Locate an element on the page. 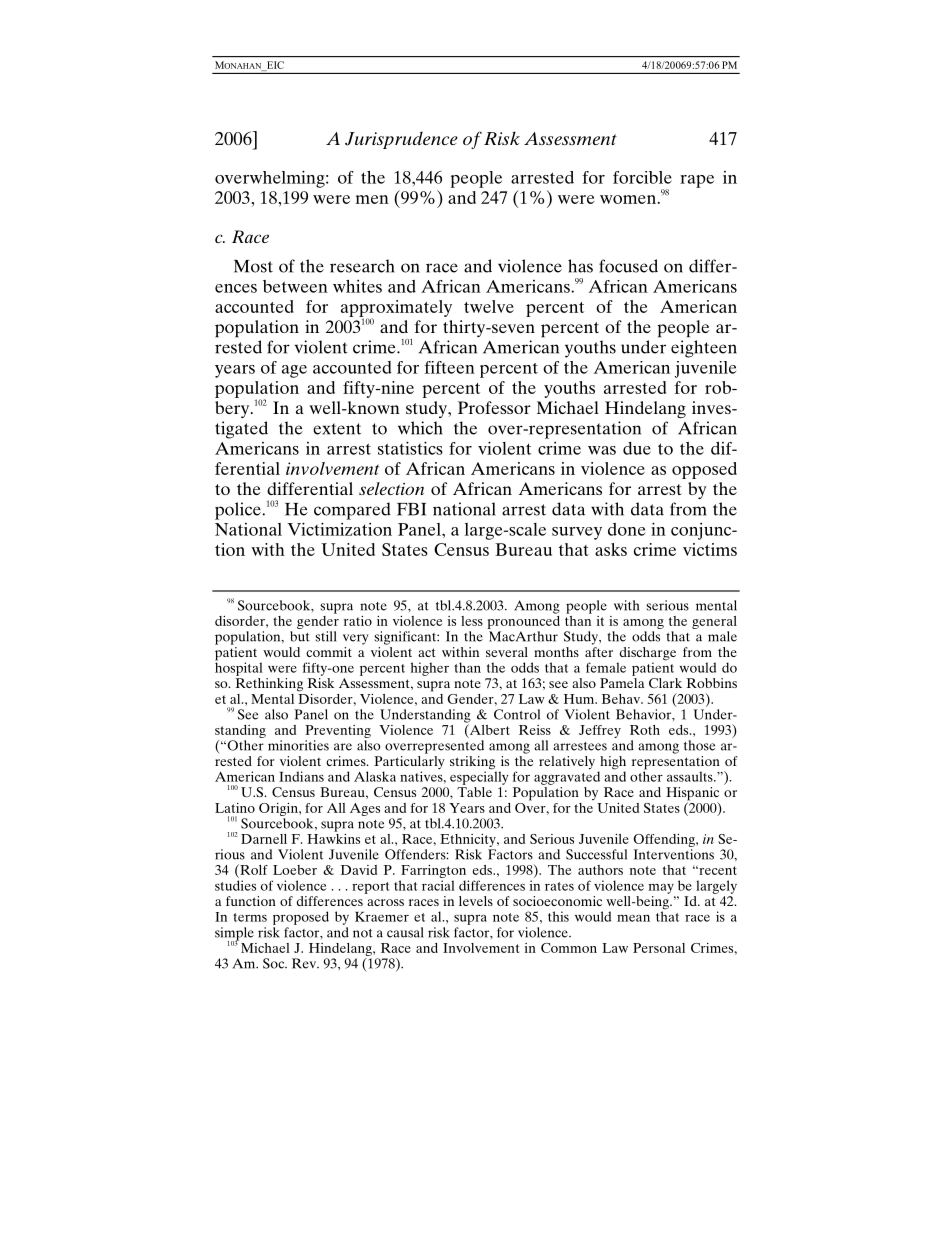 The image size is (952, 1233). has is located at coordinates (580, 266).
